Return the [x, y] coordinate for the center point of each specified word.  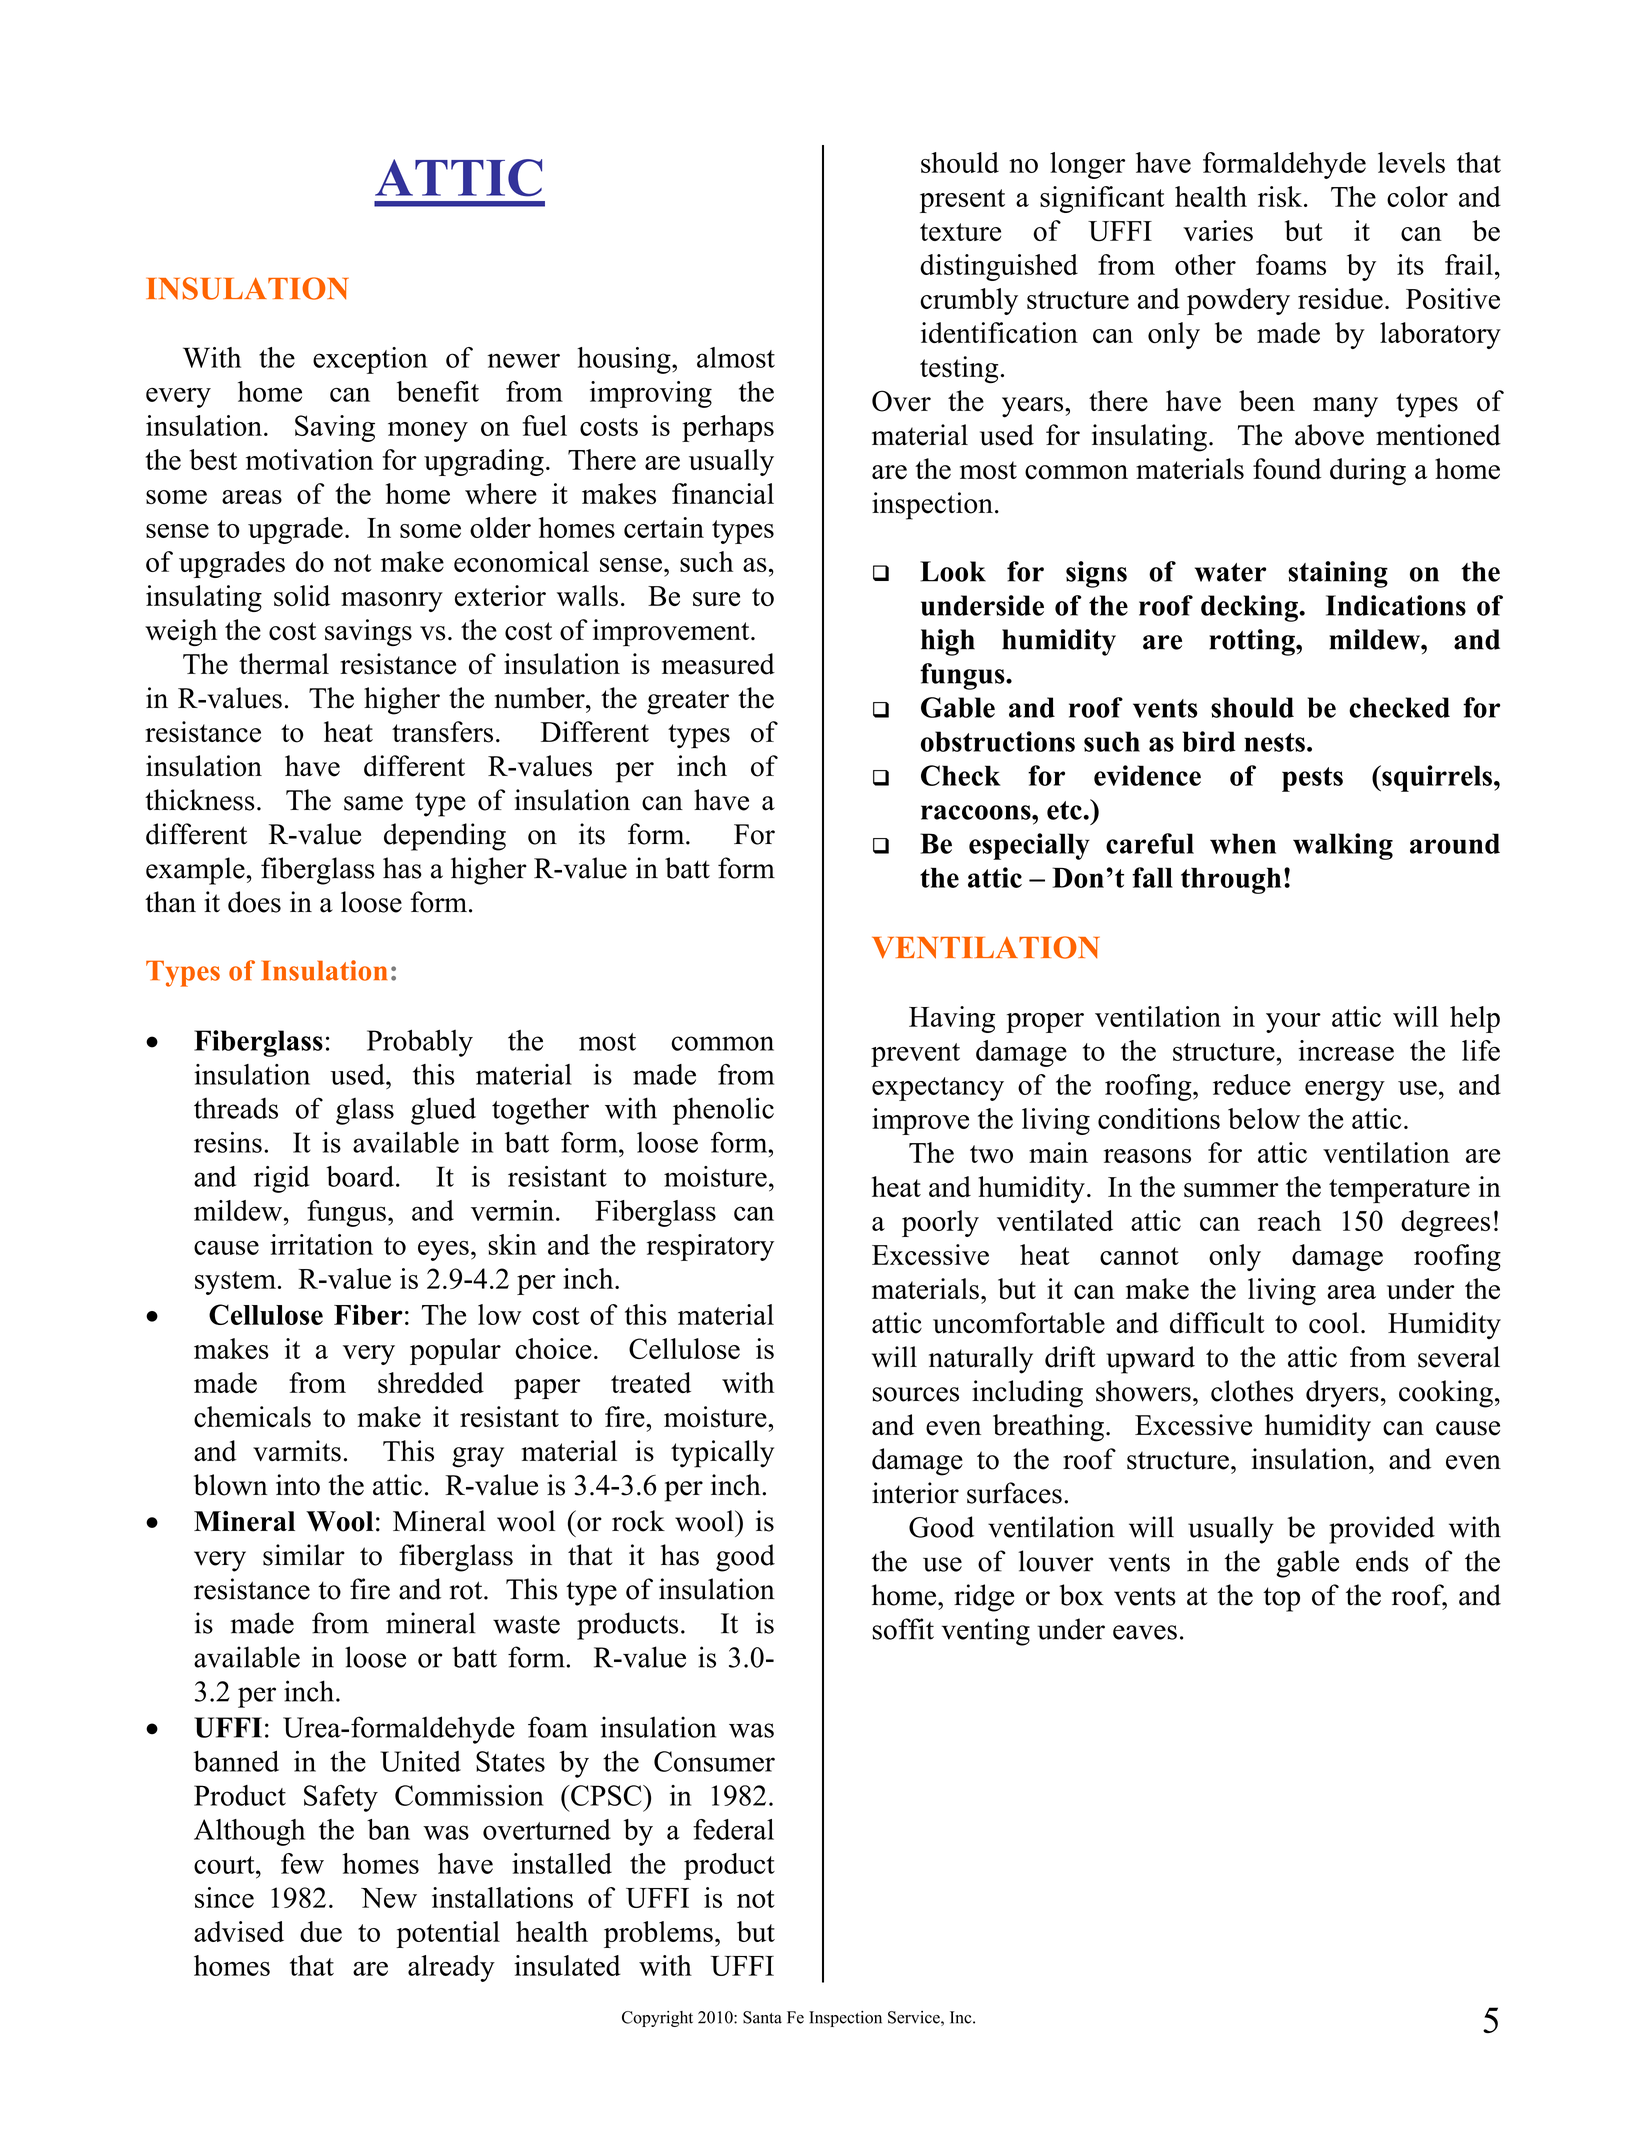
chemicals [252, 1417]
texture [960, 232]
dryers [1342, 1394]
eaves [1145, 1632]
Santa [762, 2017]
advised [239, 1931]
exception [370, 360]
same [373, 803]
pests [1312, 779]
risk [1281, 196]
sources [915, 1394]
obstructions [998, 741]
